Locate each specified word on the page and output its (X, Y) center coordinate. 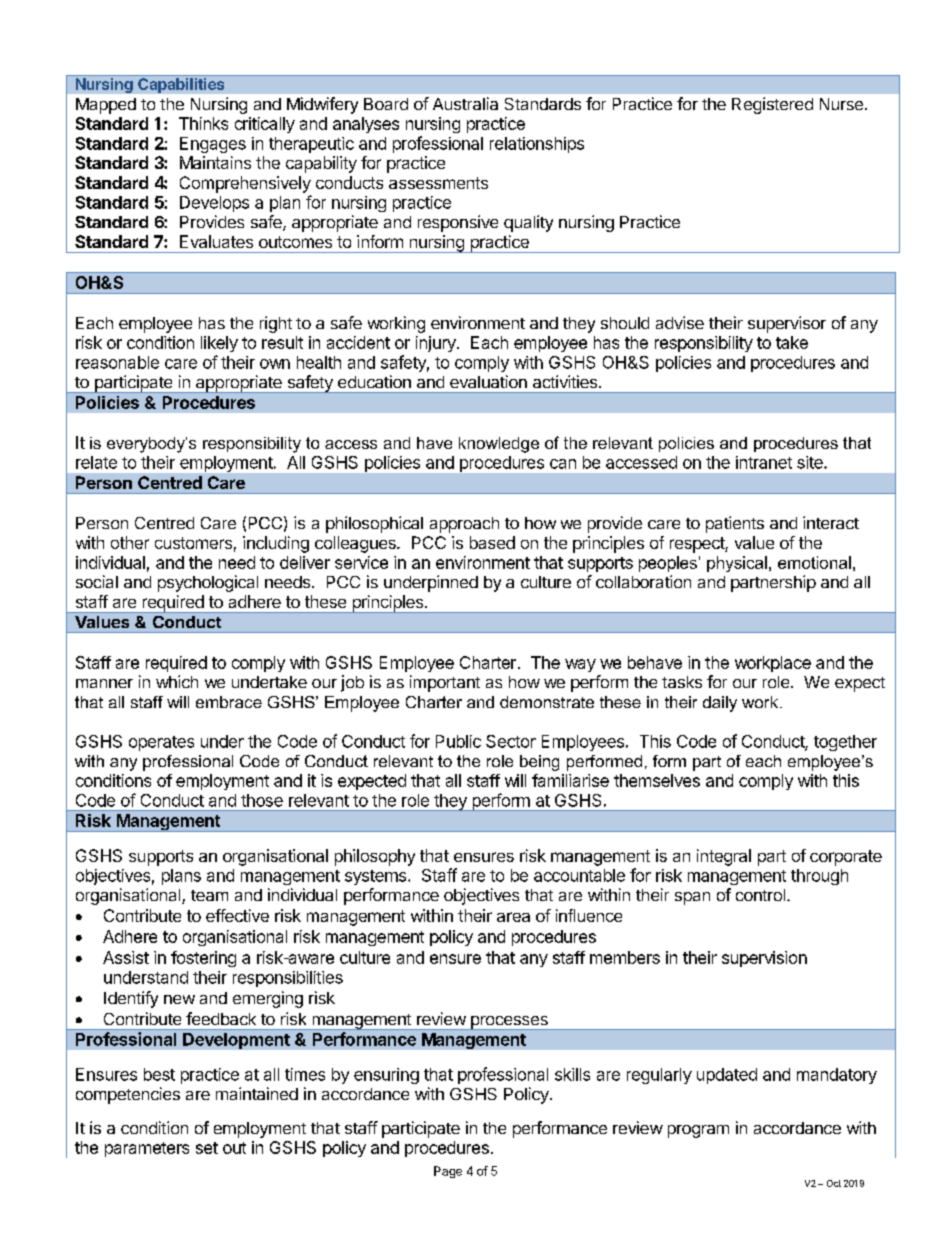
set (207, 1148)
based (492, 542)
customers (193, 543)
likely (219, 344)
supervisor (787, 324)
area (513, 917)
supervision (764, 959)
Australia (465, 103)
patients (735, 524)
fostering (203, 959)
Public (458, 741)
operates (161, 743)
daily (720, 704)
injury (437, 344)
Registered (772, 105)
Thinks (203, 123)
